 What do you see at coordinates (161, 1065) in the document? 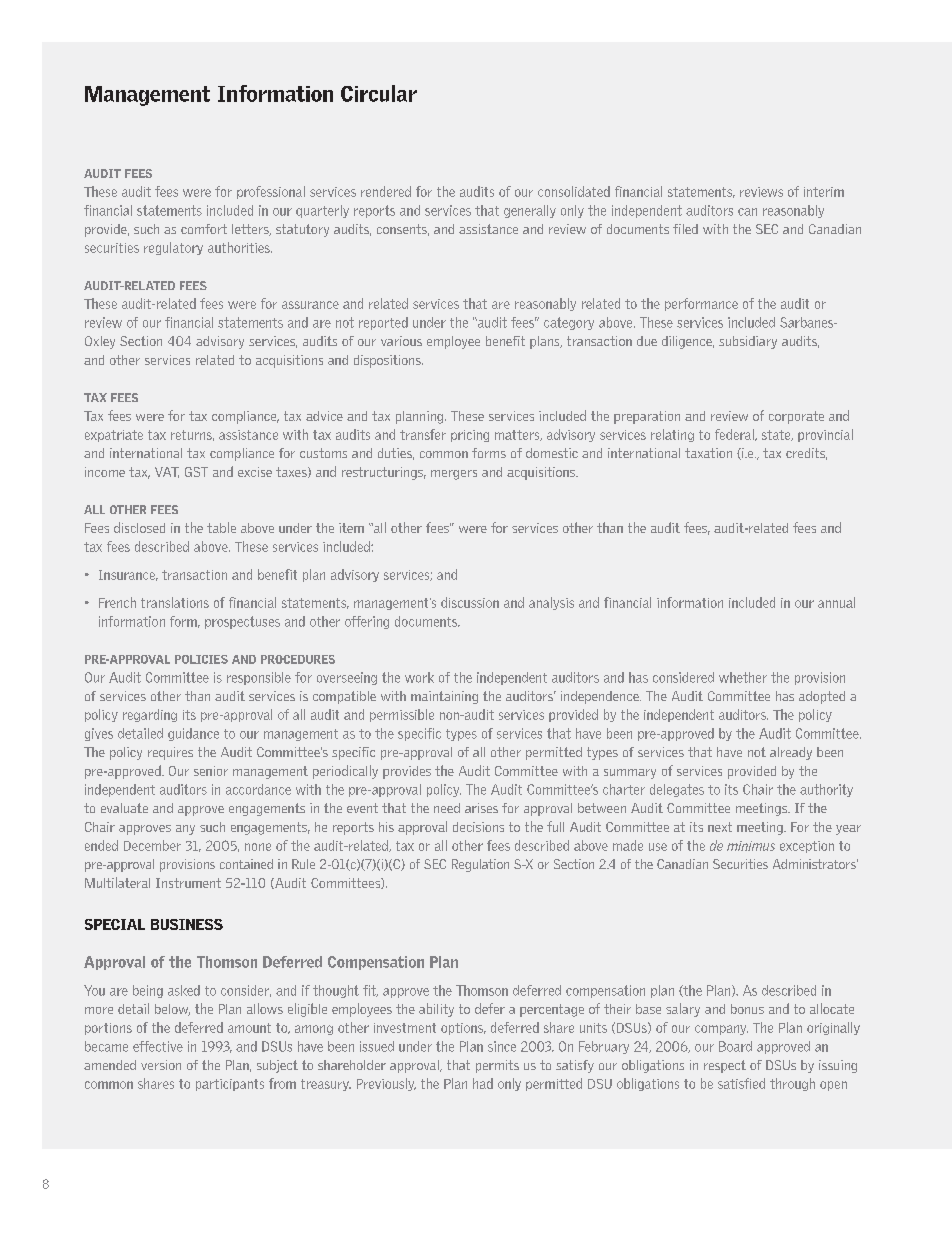
I see `version` at bounding box center [161, 1065].
